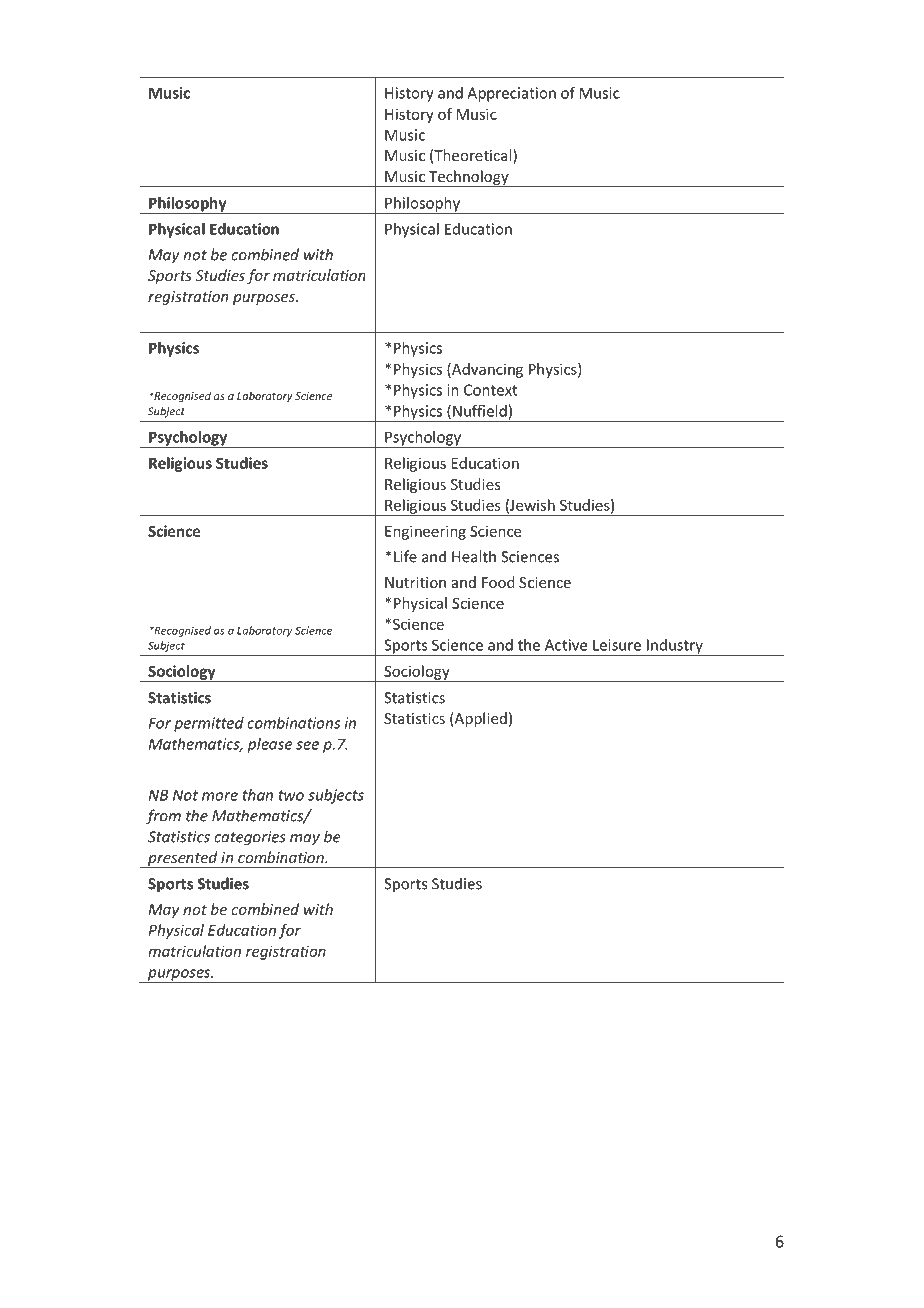 This screenshot has height=1308, width=924. I want to click on Engineering, so click(425, 532).
